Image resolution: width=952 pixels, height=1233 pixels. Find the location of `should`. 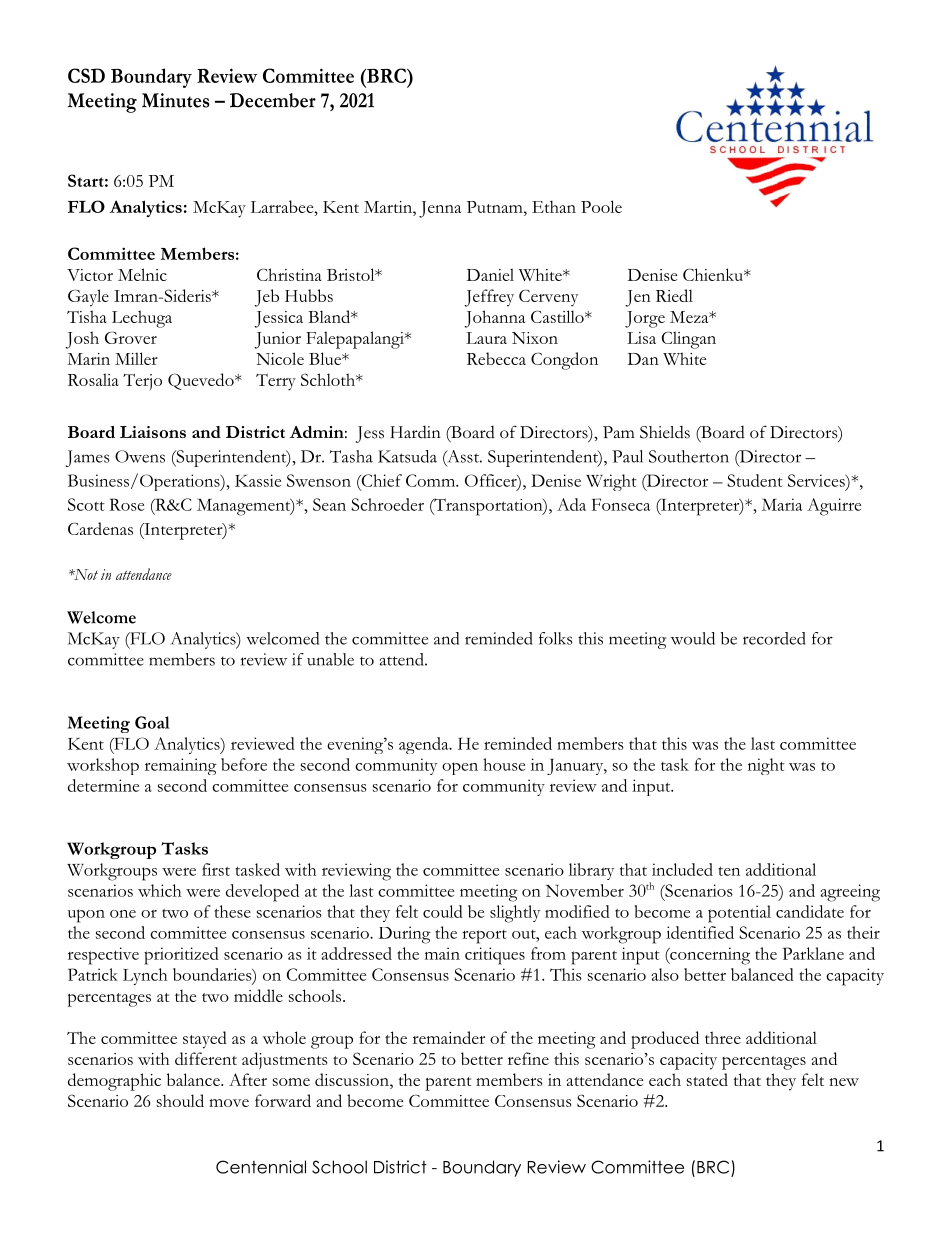

should is located at coordinates (180, 1100).
